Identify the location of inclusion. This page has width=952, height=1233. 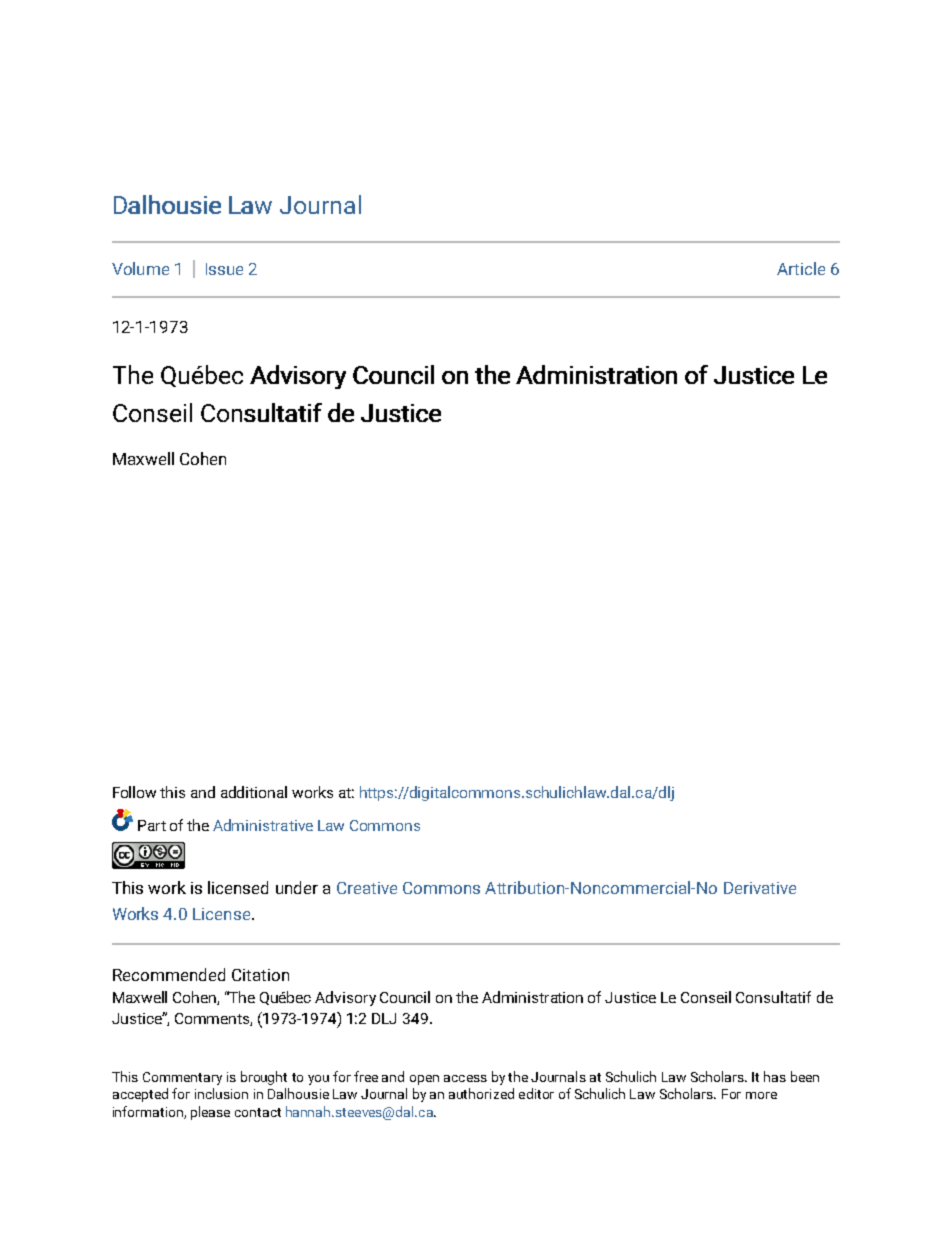
(221, 1093).
